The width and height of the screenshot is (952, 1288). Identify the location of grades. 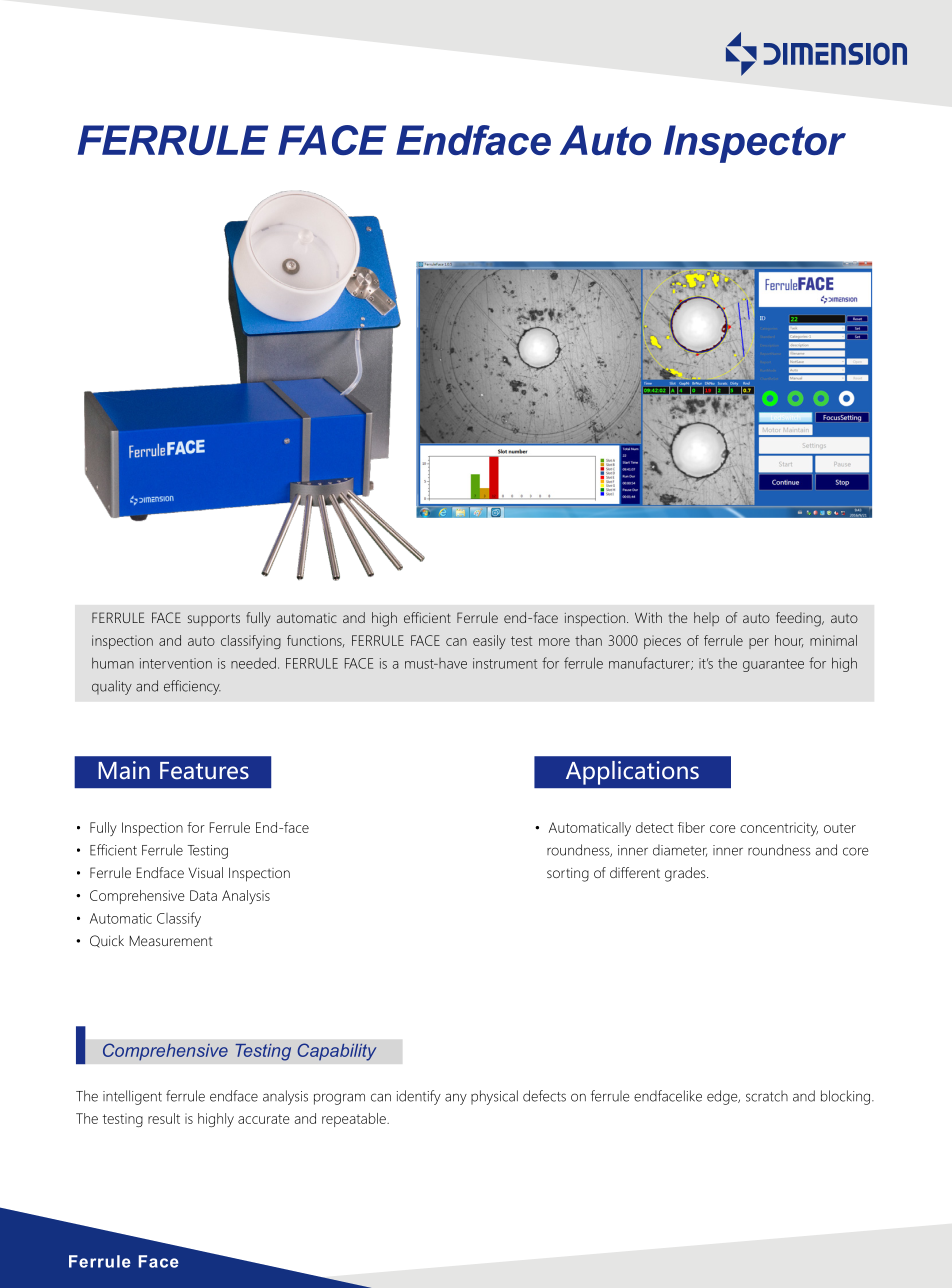
(686, 874).
